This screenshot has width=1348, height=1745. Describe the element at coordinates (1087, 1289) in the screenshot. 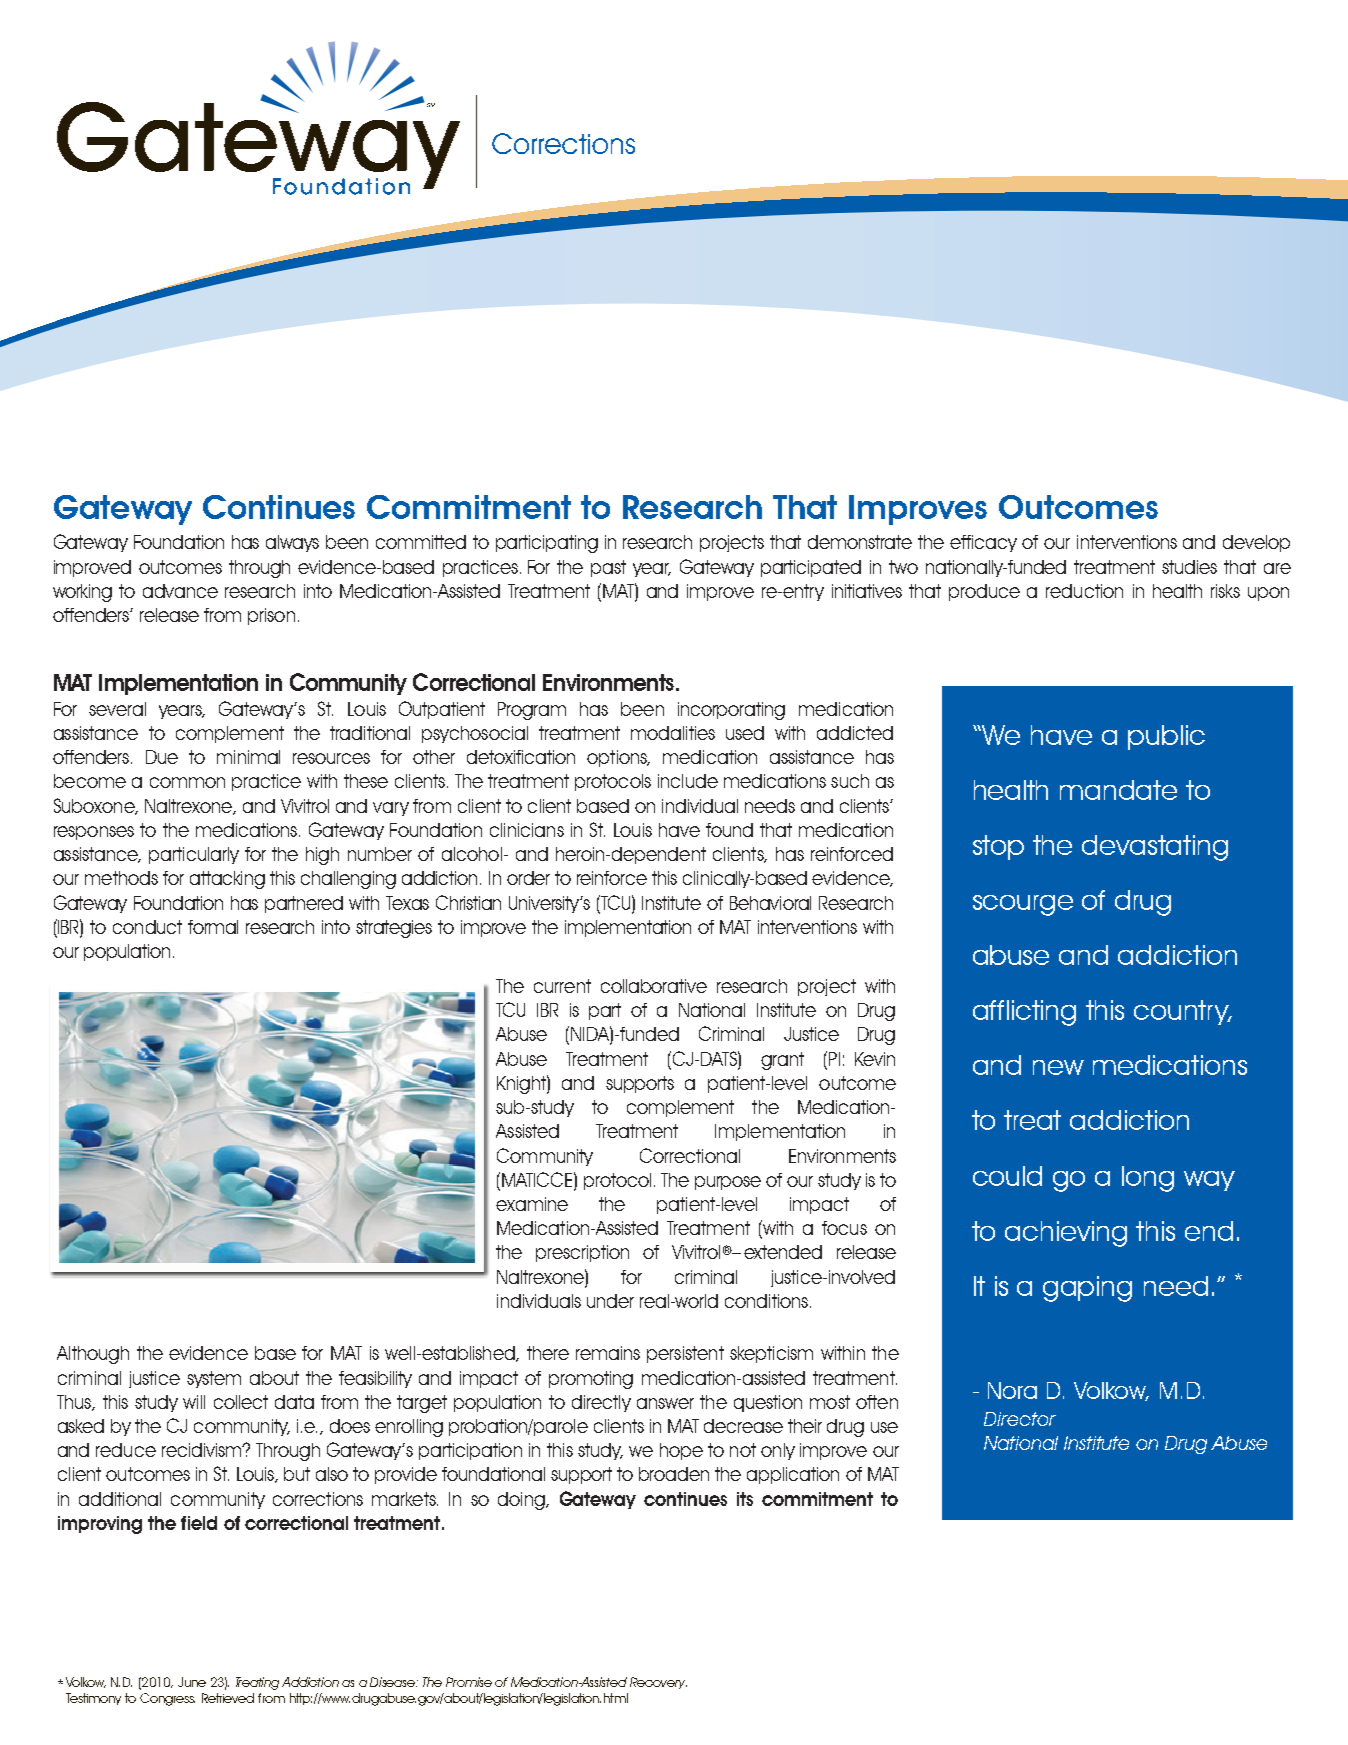

I see `gaping` at that location.
